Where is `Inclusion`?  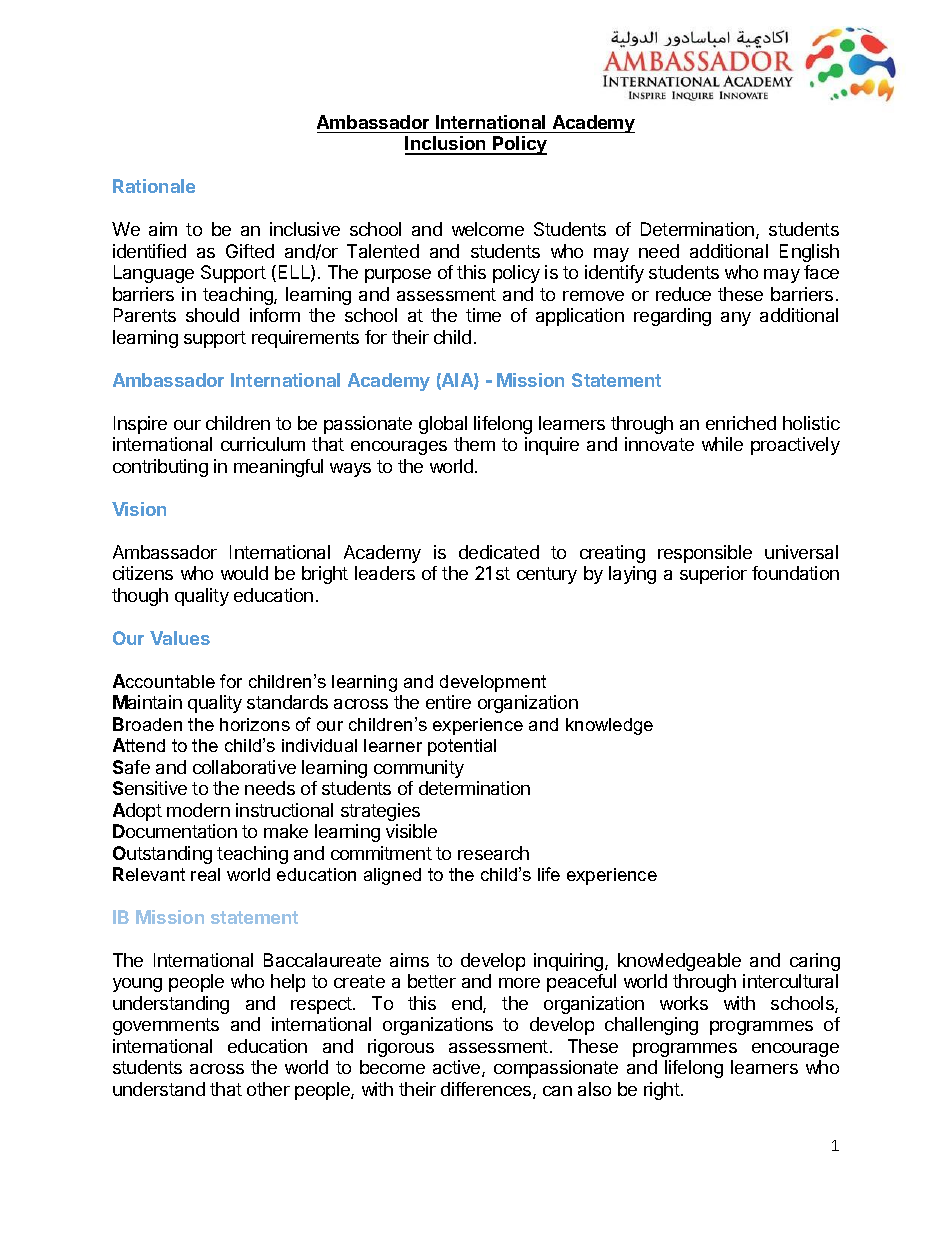 Inclusion is located at coordinates (446, 145).
